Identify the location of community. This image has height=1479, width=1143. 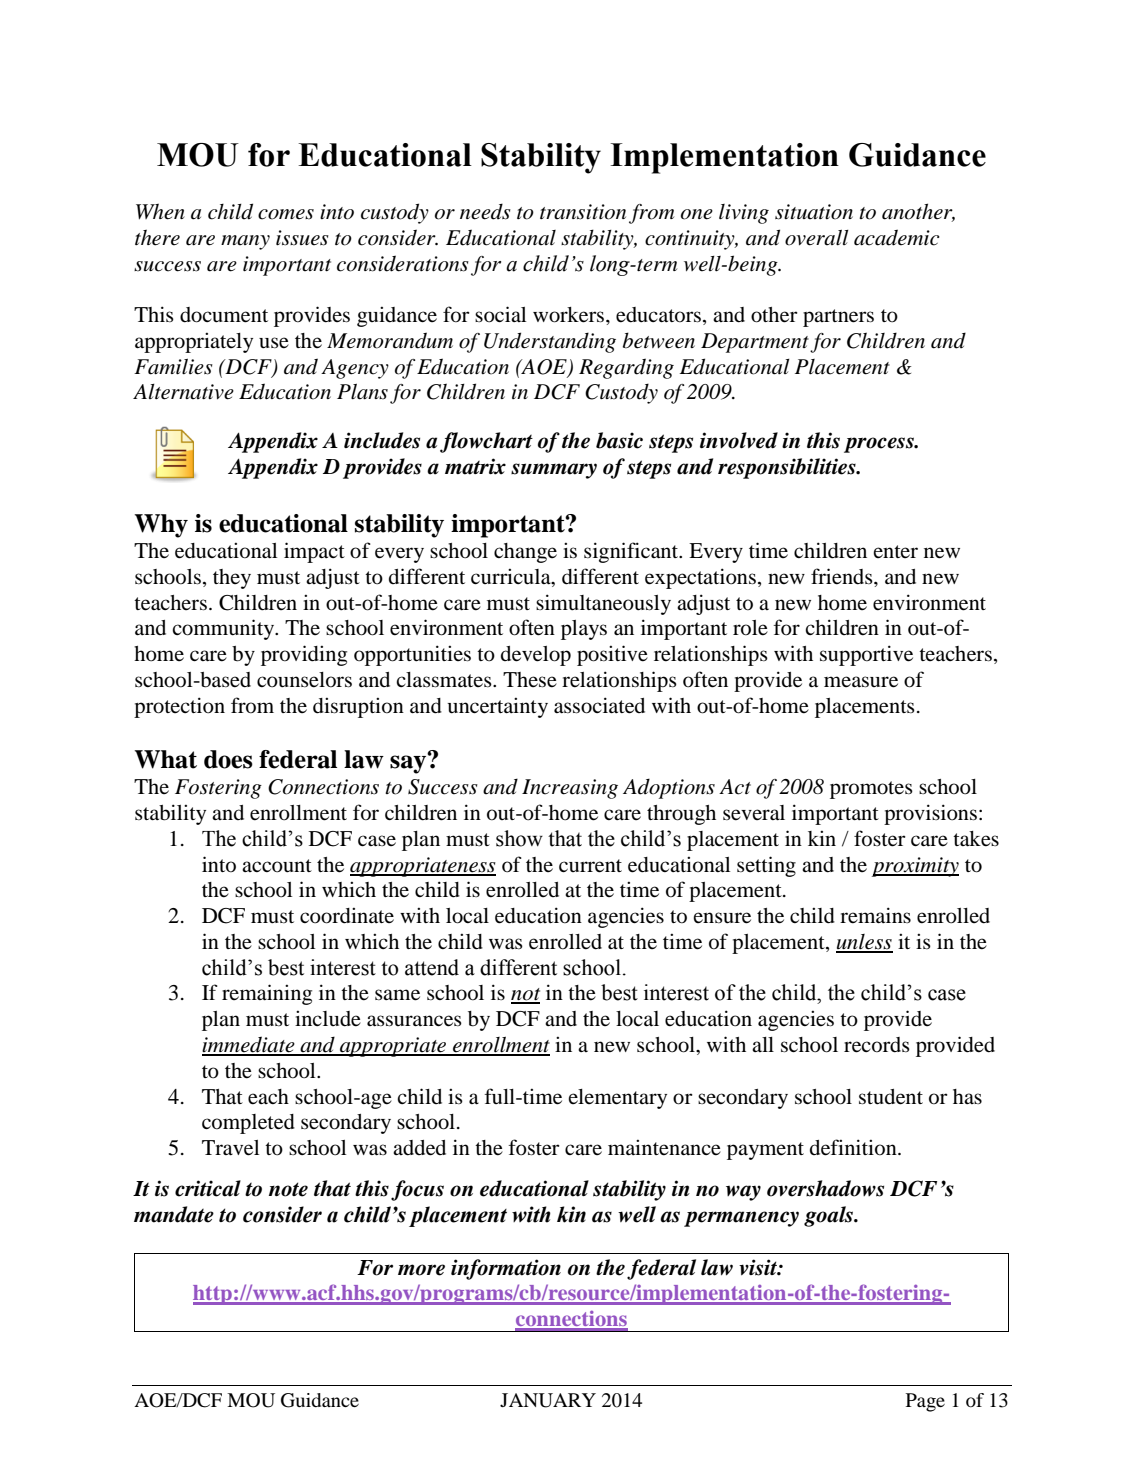
(224, 629).
